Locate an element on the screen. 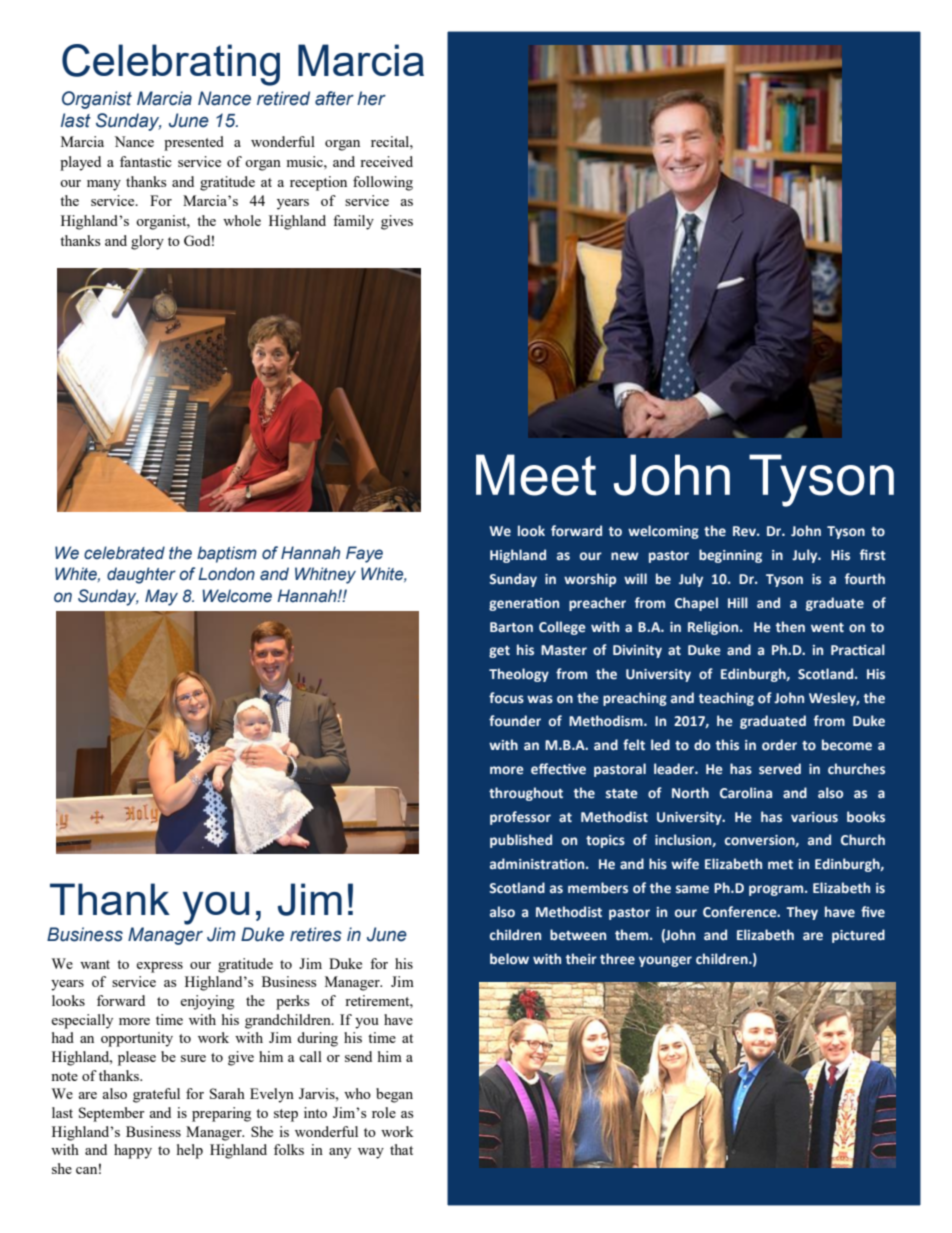  younger is located at coordinates (665, 961).
